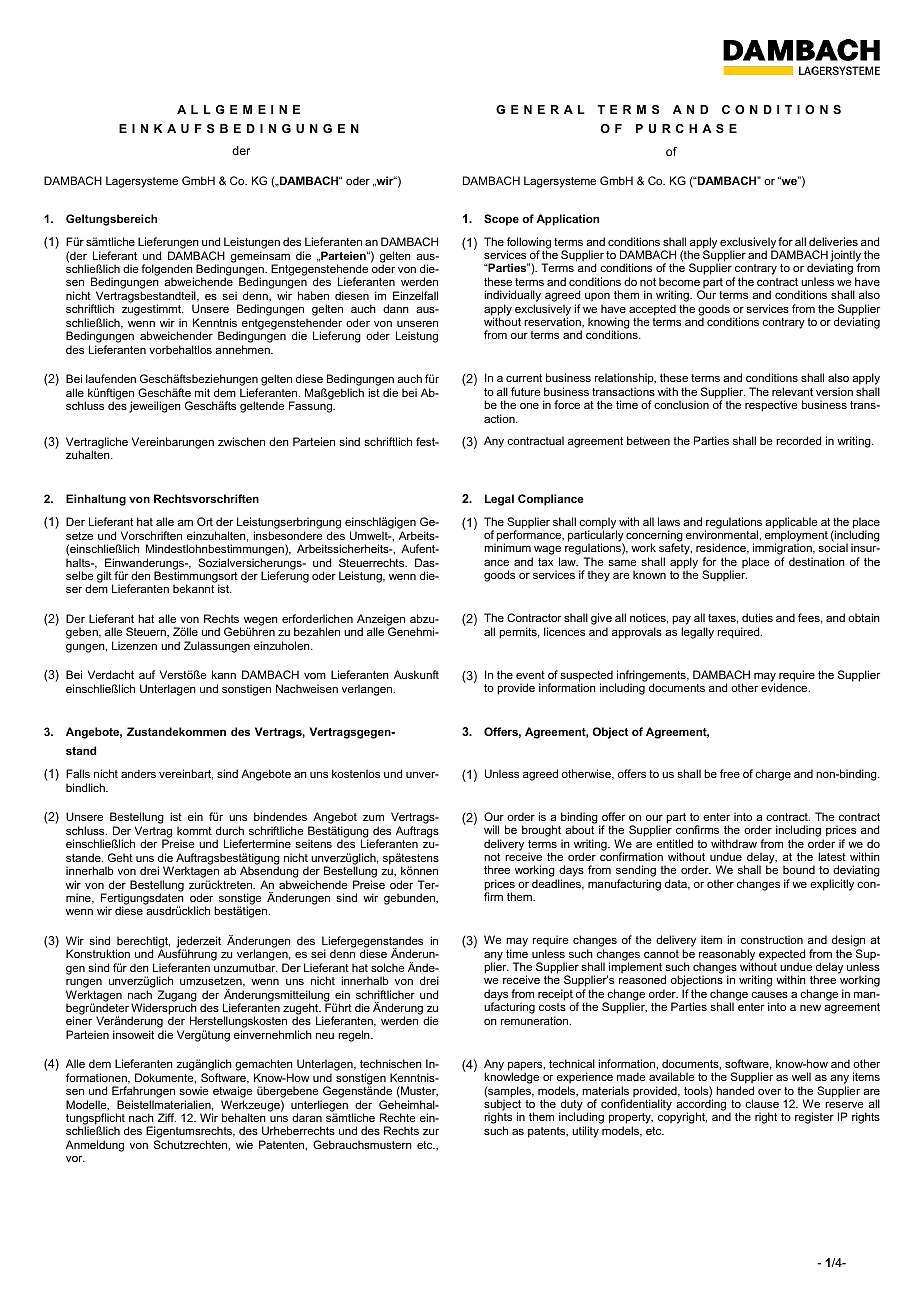  What do you see at coordinates (381, 621) in the image?
I see `Anzeigen` at bounding box center [381, 621].
